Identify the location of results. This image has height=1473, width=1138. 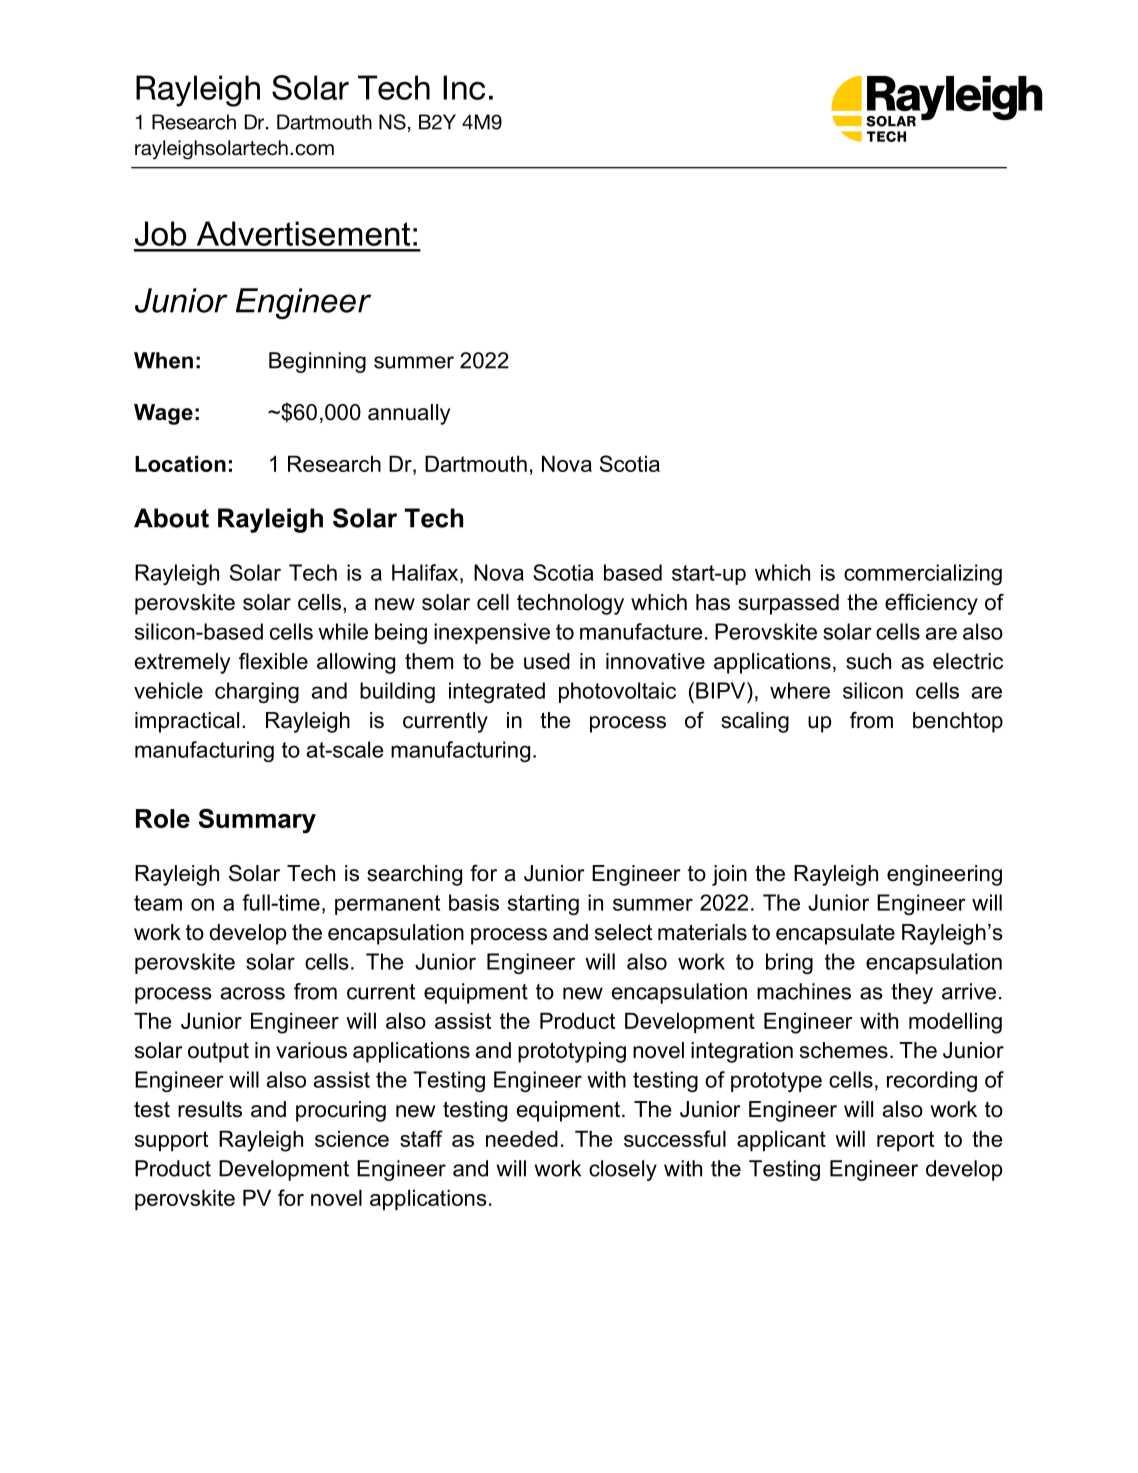
(210, 1109).
